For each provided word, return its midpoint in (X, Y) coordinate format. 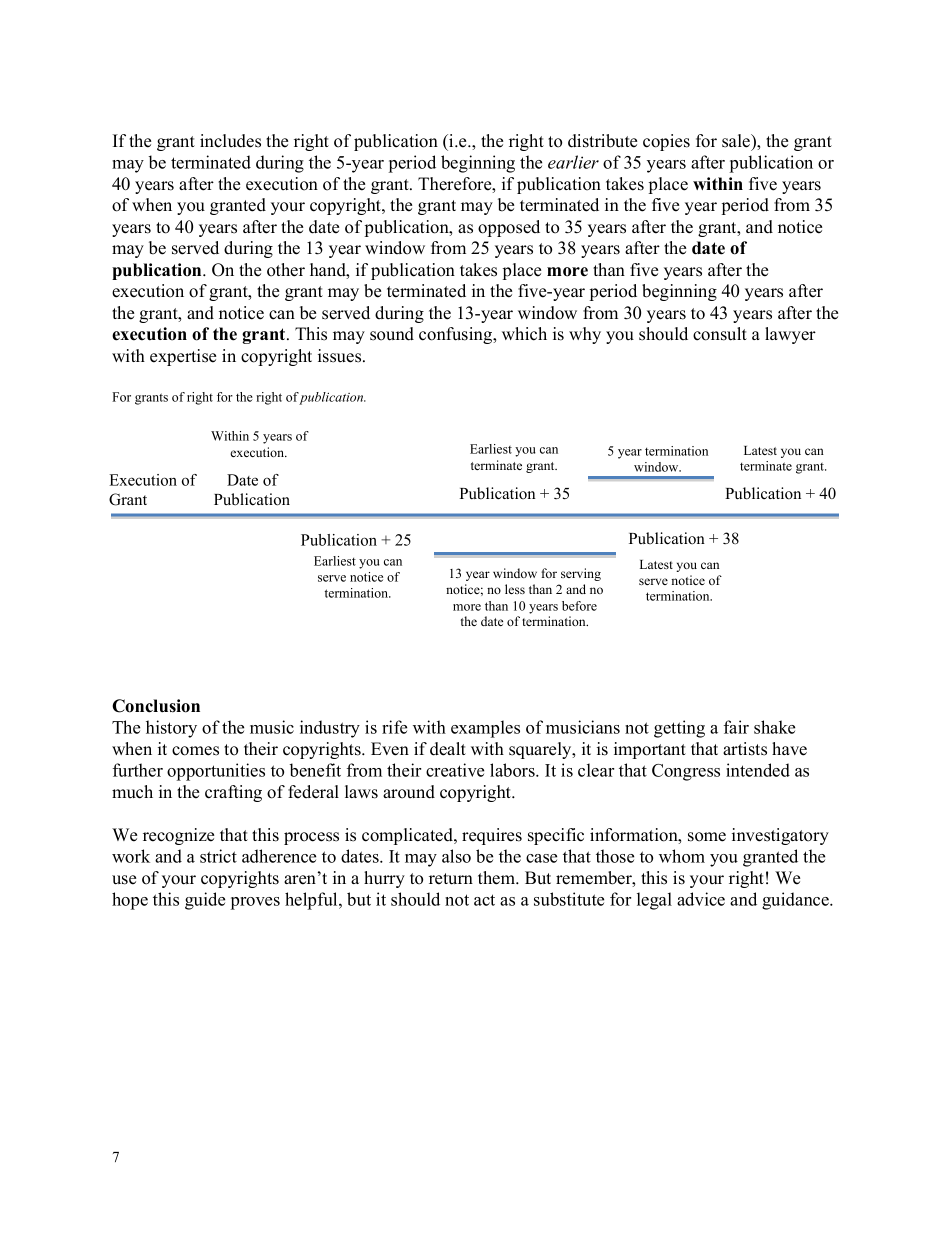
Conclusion (156, 706)
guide (205, 901)
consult (720, 334)
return (451, 879)
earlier (573, 162)
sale (737, 142)
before (579, 606)
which (524, 334)
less (515, 589)
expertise (183, 357)
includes (230, 141)
